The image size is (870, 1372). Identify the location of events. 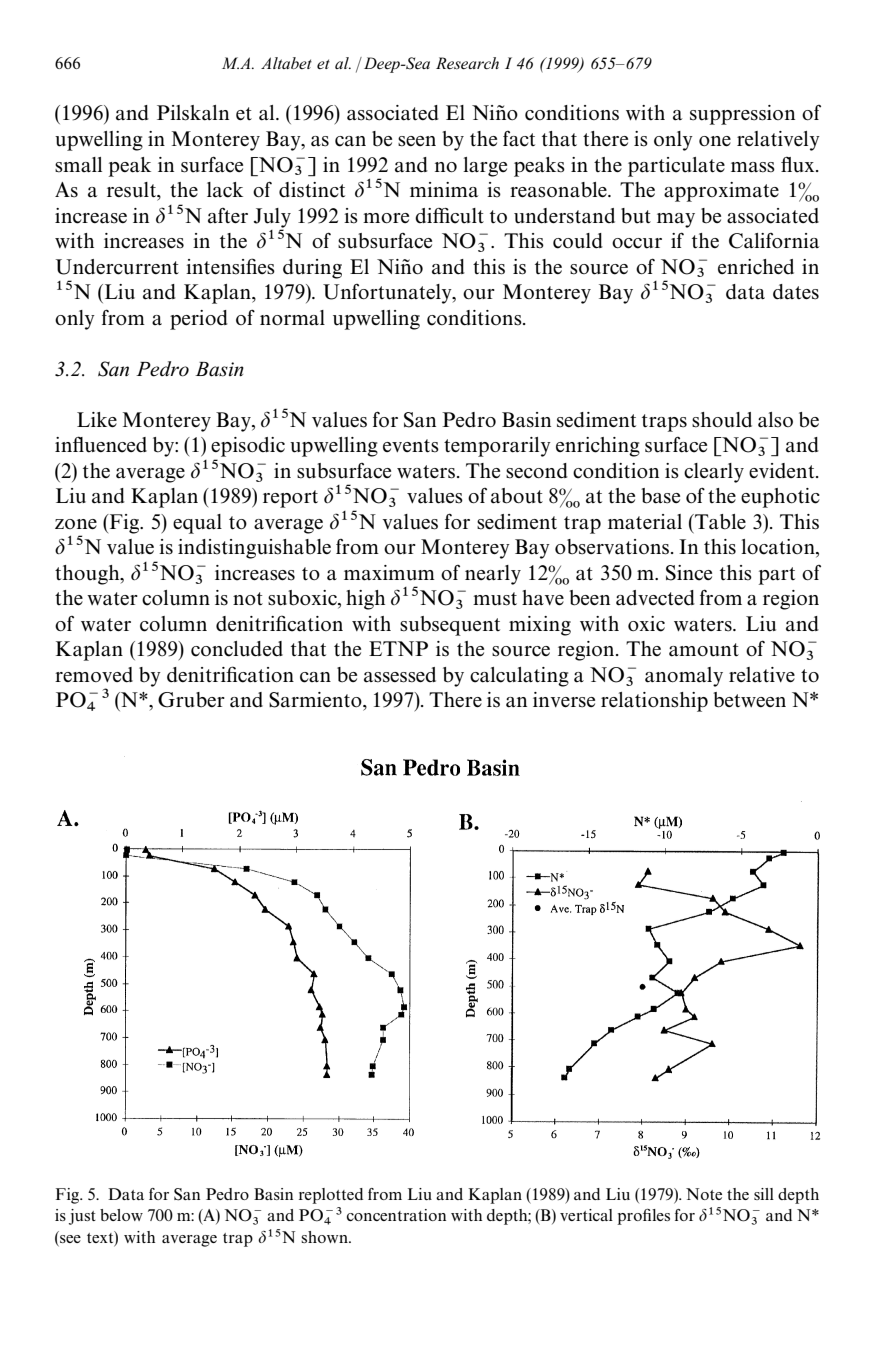
(411, 446).
